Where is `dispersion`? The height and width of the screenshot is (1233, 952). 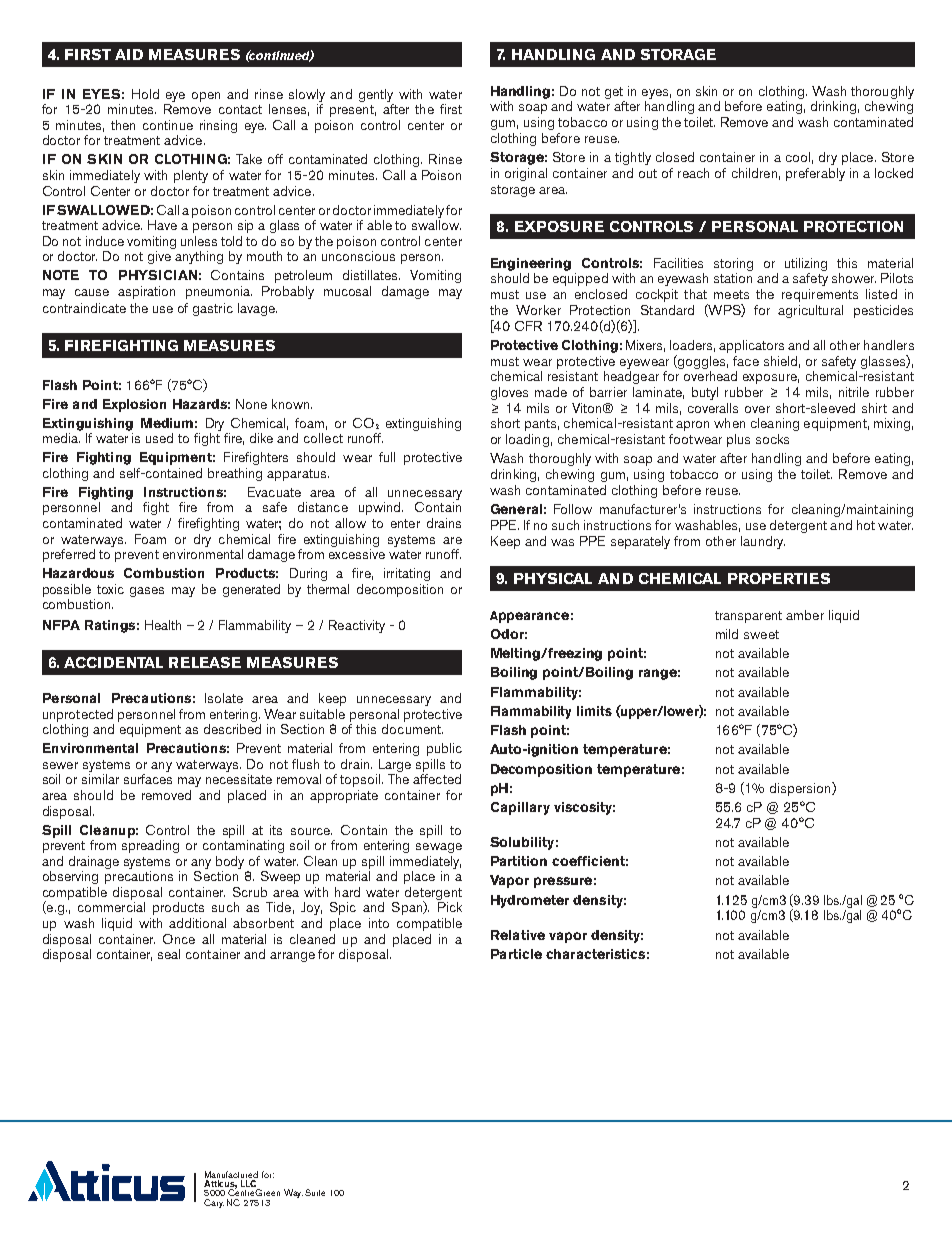 dispersion is located at coordinates (801, 789).
